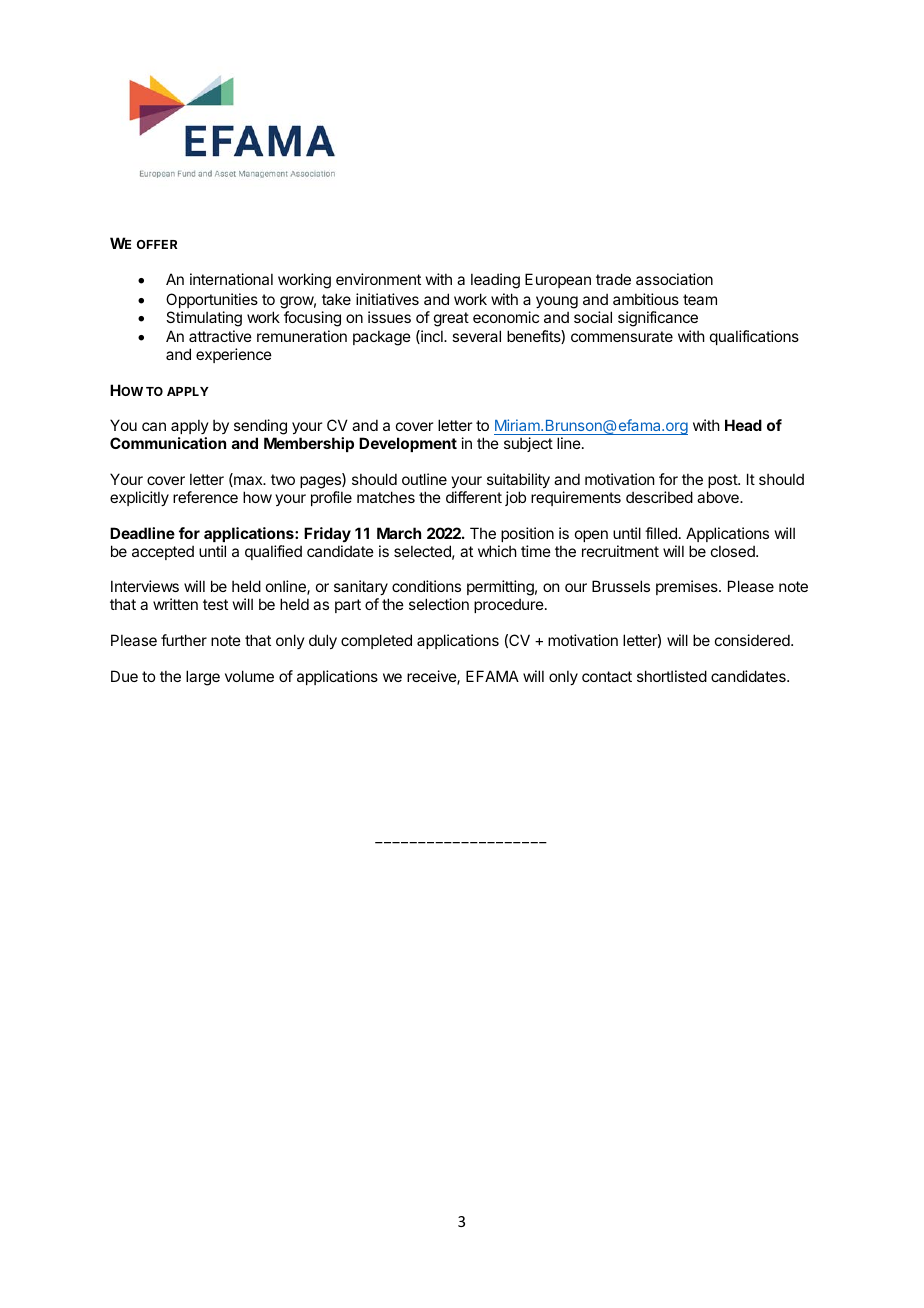 This screenshot has height=1308, width=924. What do you see at coordinates (700, 299) in the screenshot?
I see `team` at bounding box center [700, 299].
